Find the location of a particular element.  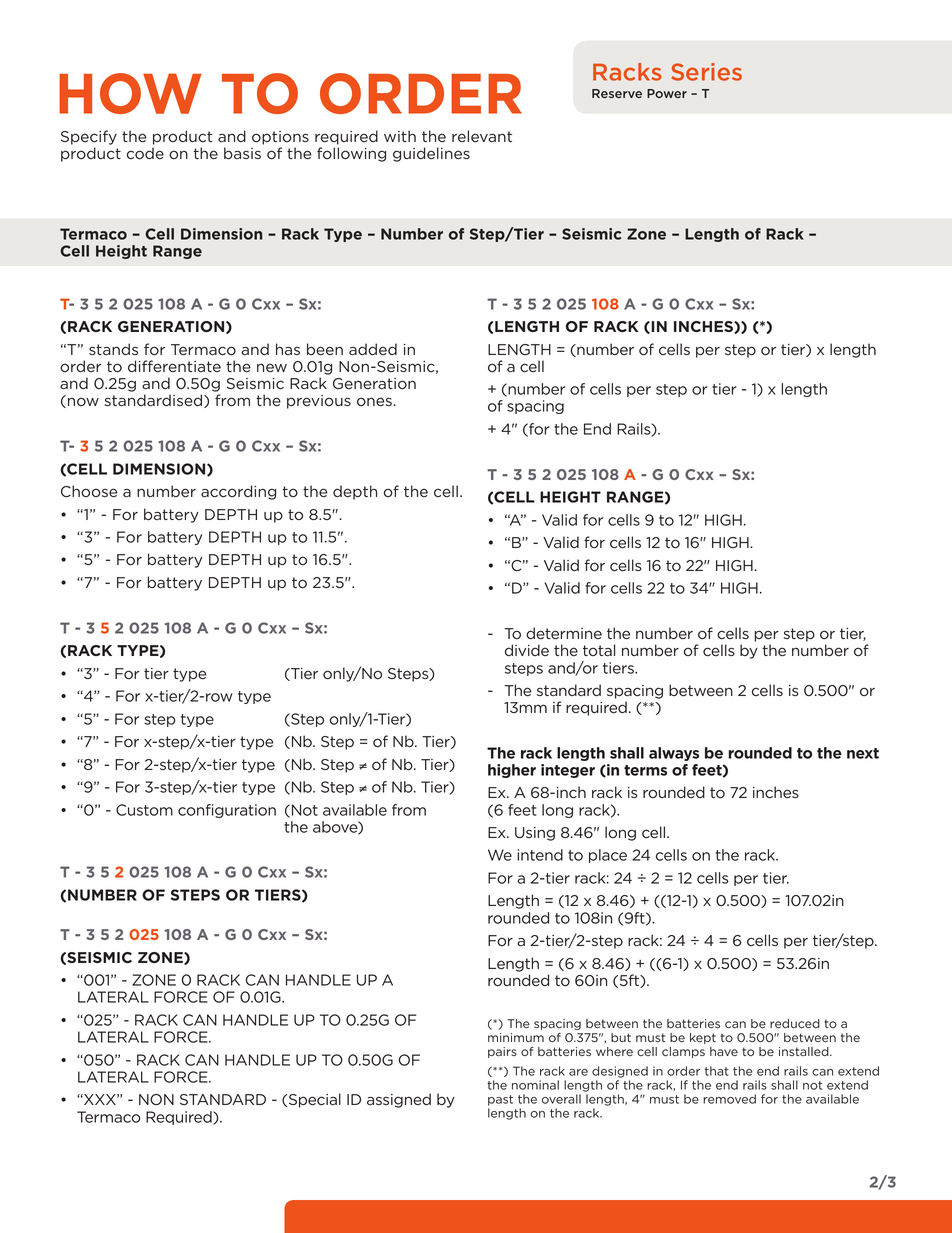

relevant is located at coordinates (482, 136).
